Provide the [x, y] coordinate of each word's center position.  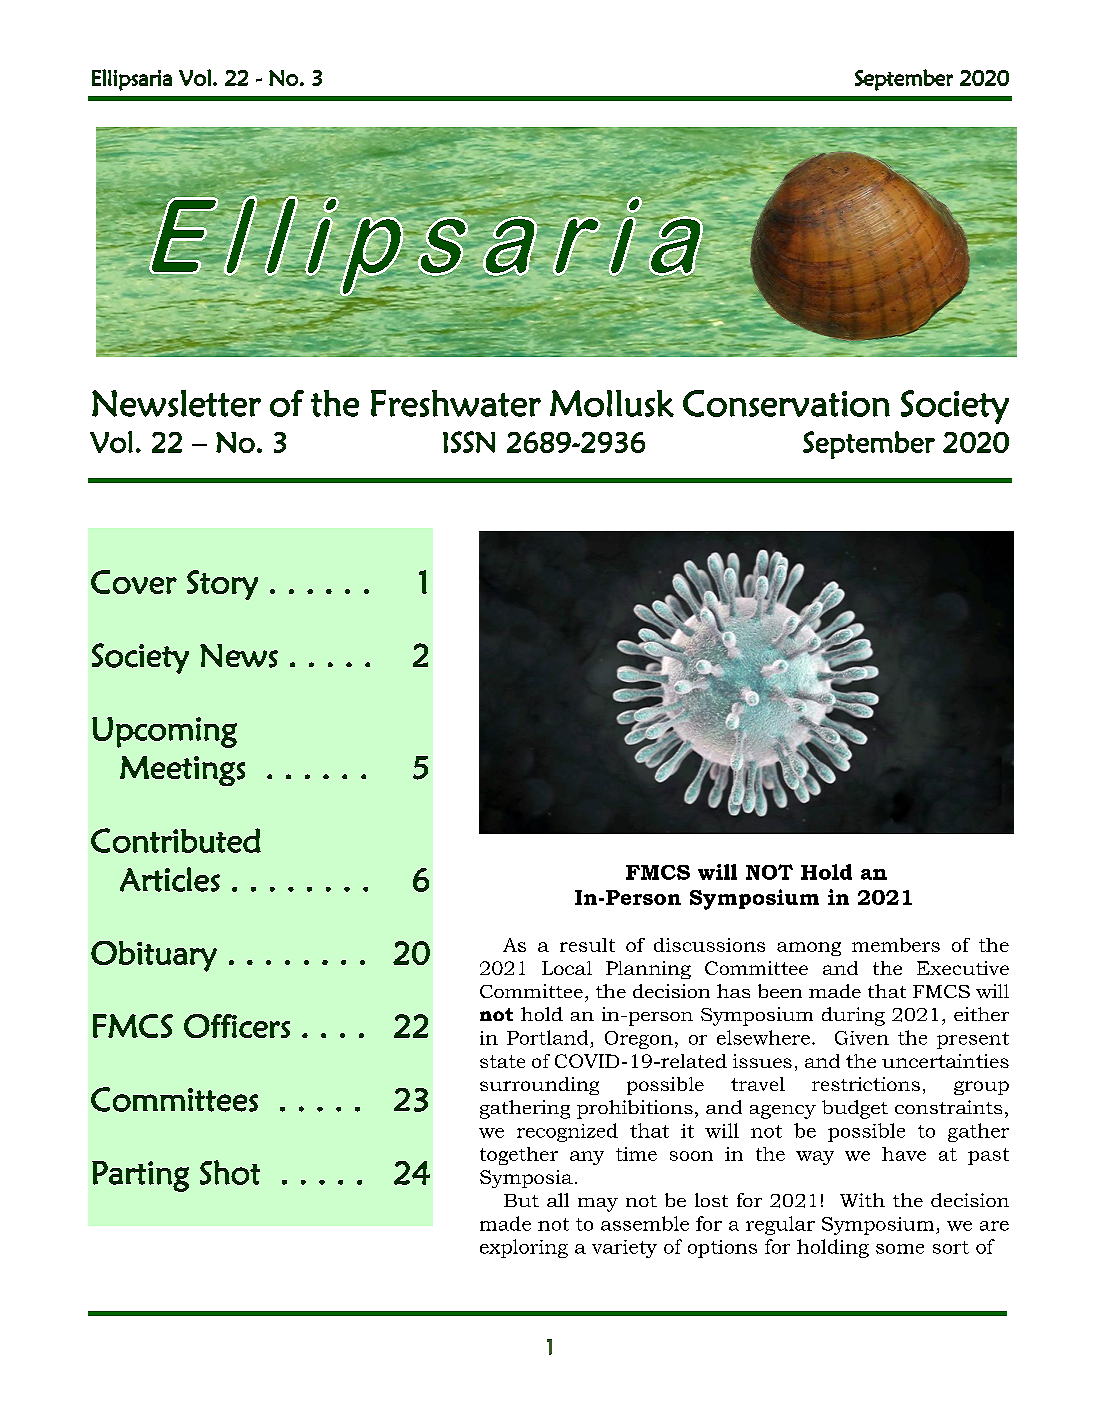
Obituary [154, 956]
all [558, 1200]
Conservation [786, 403]
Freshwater [456, 403]
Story [222, 585]
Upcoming [164, 732]
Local [567, 968]
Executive [963, 968]
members [896, 945]
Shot [230, 1172]
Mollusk [612, 403]
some [900, 1249]
